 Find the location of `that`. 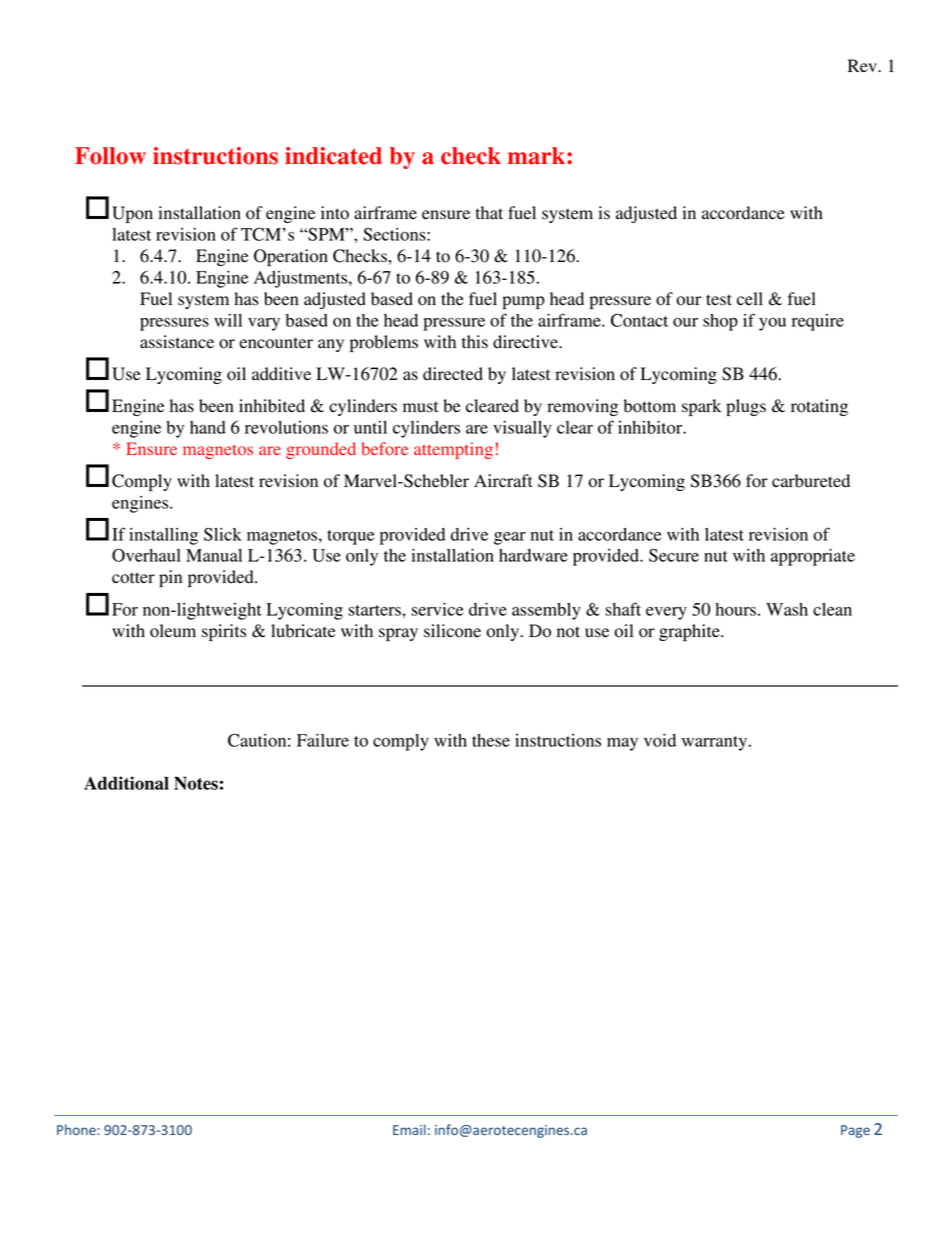

that is located at coordinates (489, 213).
